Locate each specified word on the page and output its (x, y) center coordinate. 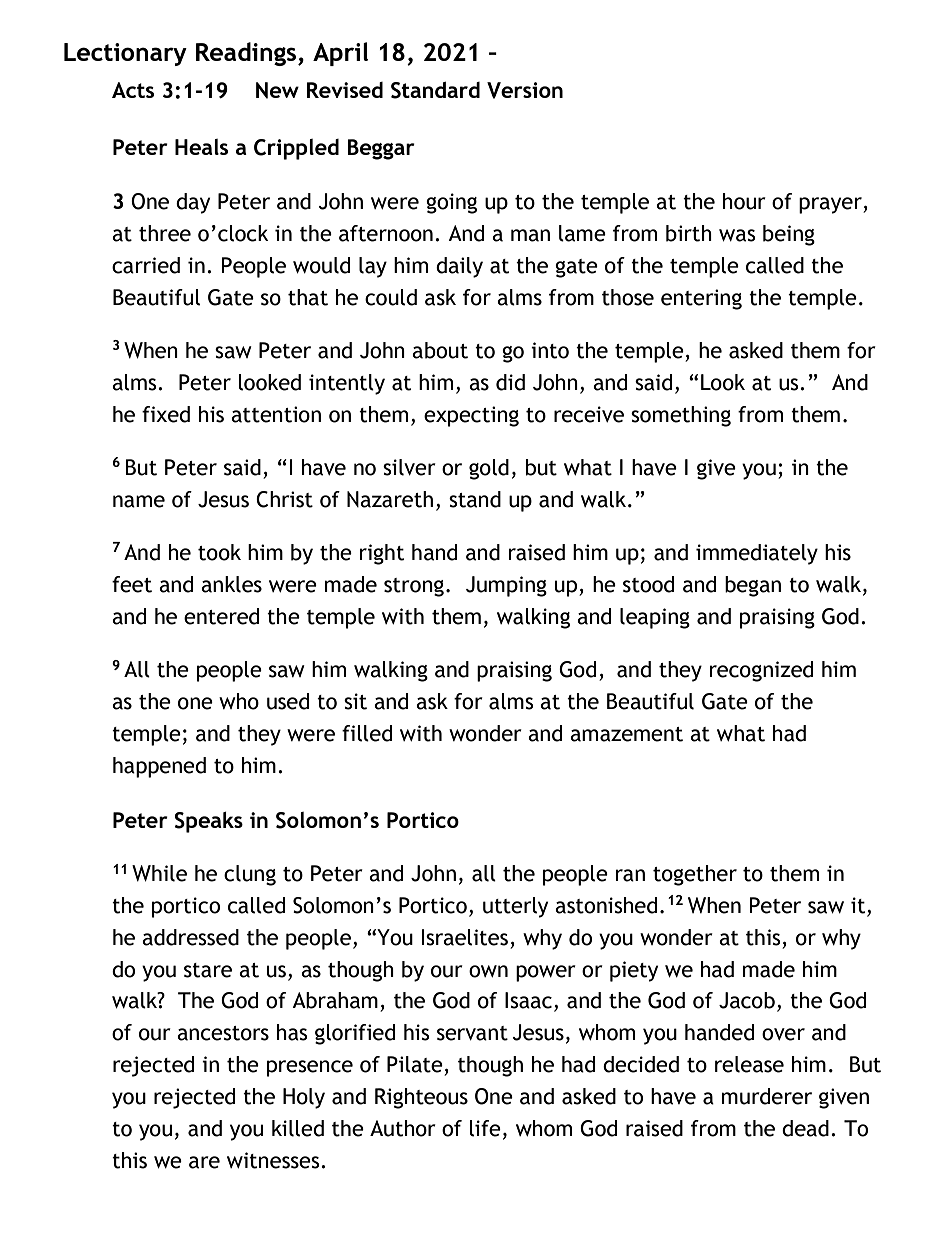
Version (525, 90)
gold (489, 469)
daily (459, 267)
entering (701, 299)
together (695, 875)
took (219, 552)
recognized (761, 671)
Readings (247, 54)
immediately (757, 554)
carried (146, 265)
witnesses (274, 1160)
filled (367, 733)
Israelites (465, 937)
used (288, 701)
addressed (190, 937)
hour (744, 201)
